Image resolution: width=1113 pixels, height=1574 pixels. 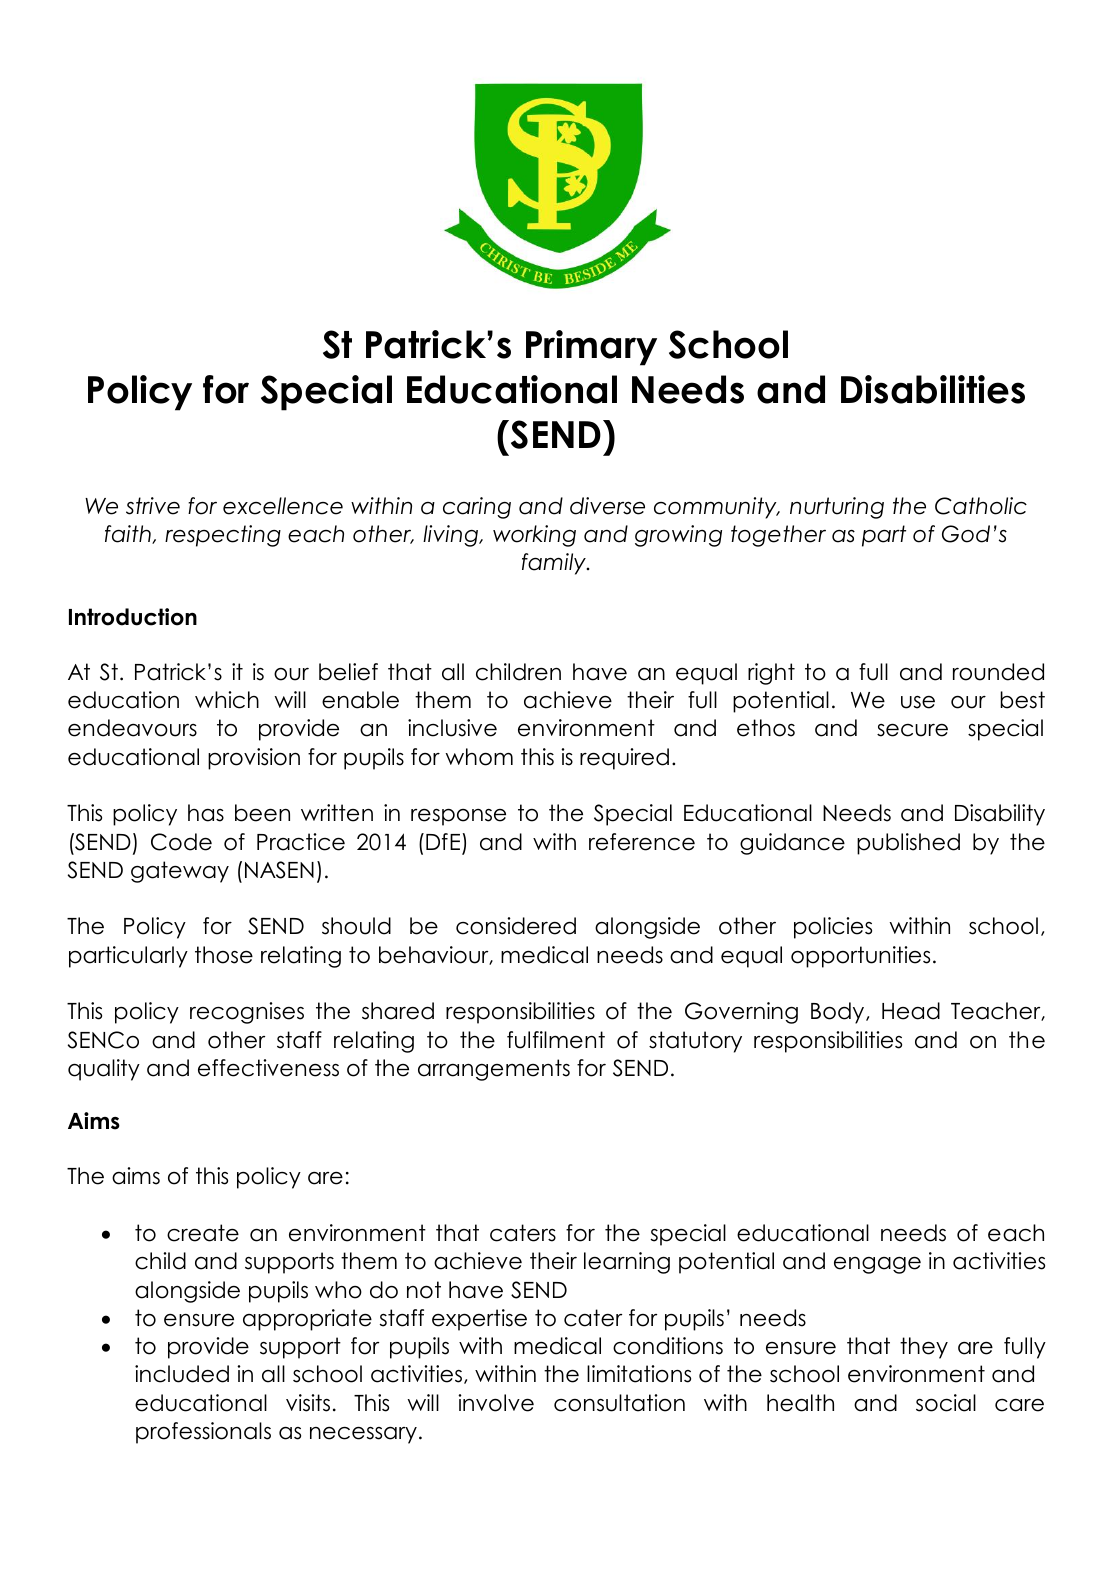 I want to click on strive, so click(x=153, y=506).
